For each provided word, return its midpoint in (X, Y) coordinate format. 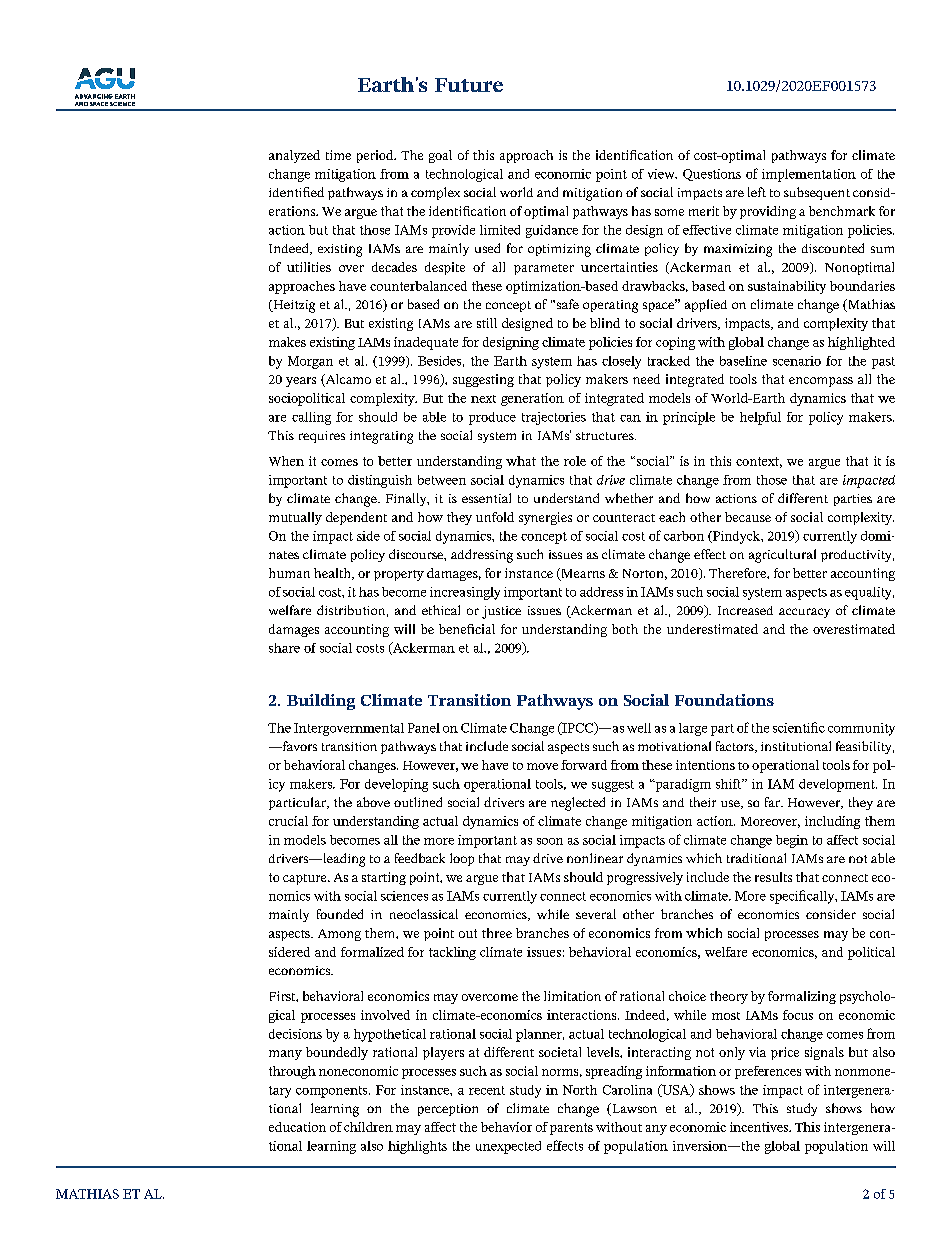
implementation (809, 175)
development (838, 785)
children (368, 1127)
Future (469, 85)
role (575, 461)
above (373, 802)
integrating (381, 437)
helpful (760, 418)
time (338, 155)
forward (584, 765)
